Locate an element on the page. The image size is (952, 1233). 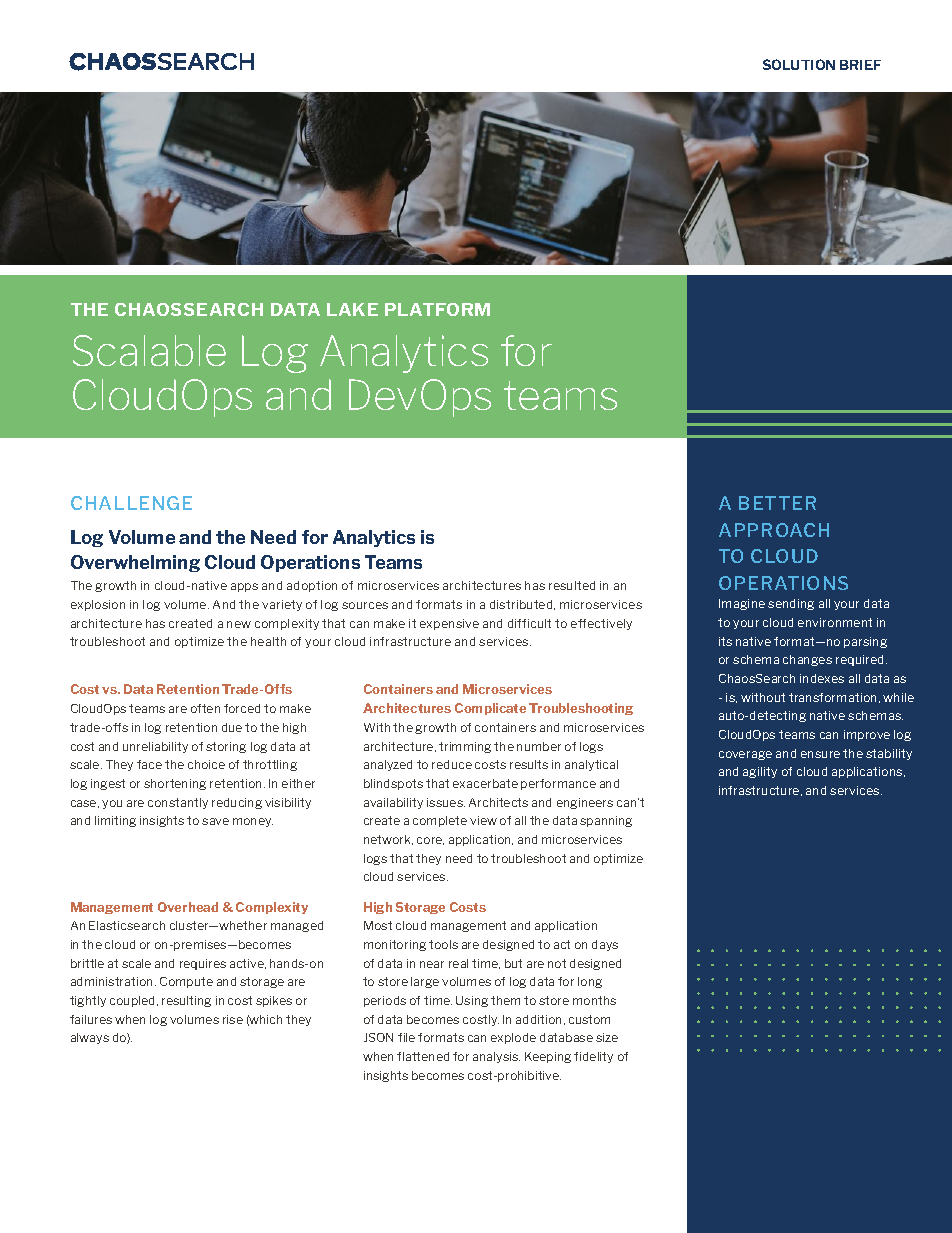
APPROACH is located at coordinates (774, 530).
